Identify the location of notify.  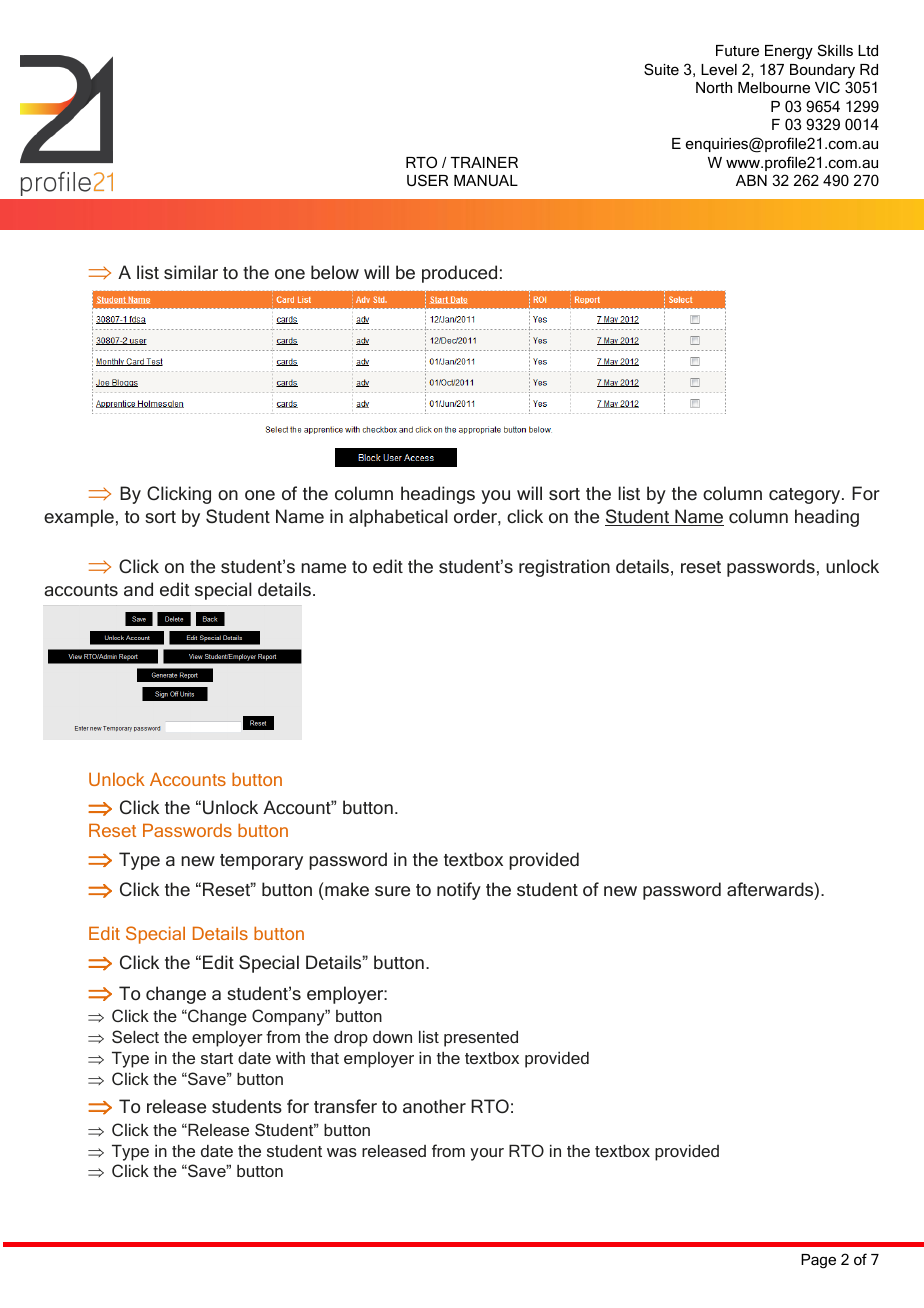
(459, 891).
